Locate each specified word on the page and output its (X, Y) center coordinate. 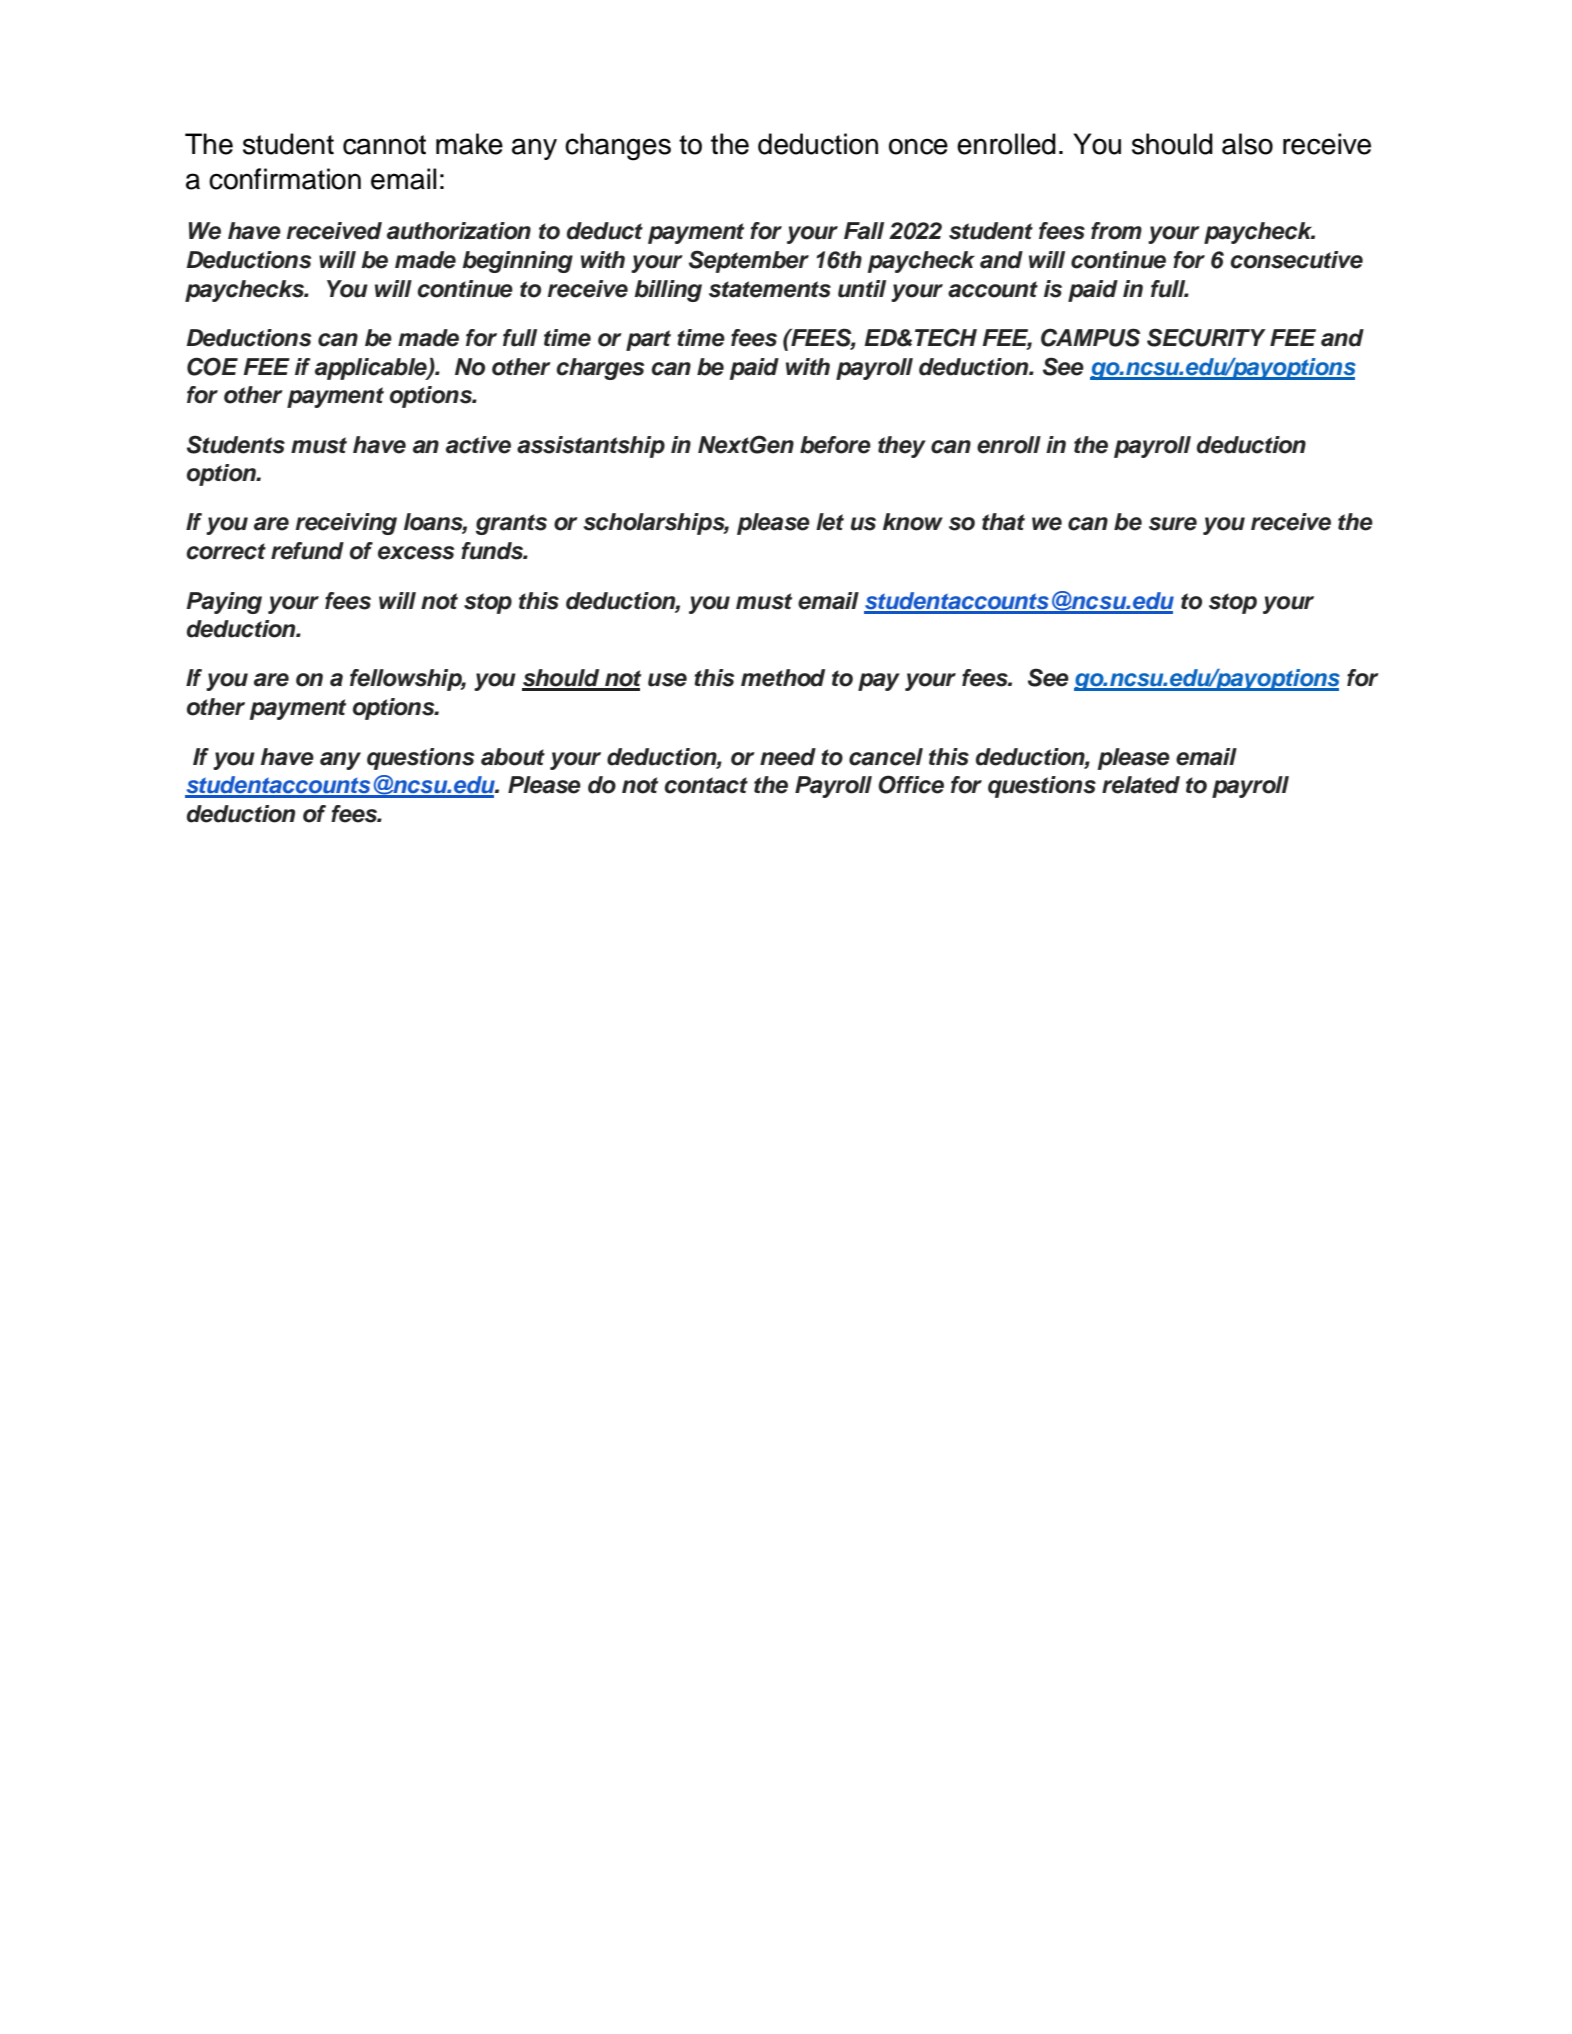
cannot (384, 145)
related (1141, 785)
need (788, 757)
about (513, 757)
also (1247, 144)
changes (618, 147)
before (835, 445)
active (478, 445)
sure (1173, 524)
